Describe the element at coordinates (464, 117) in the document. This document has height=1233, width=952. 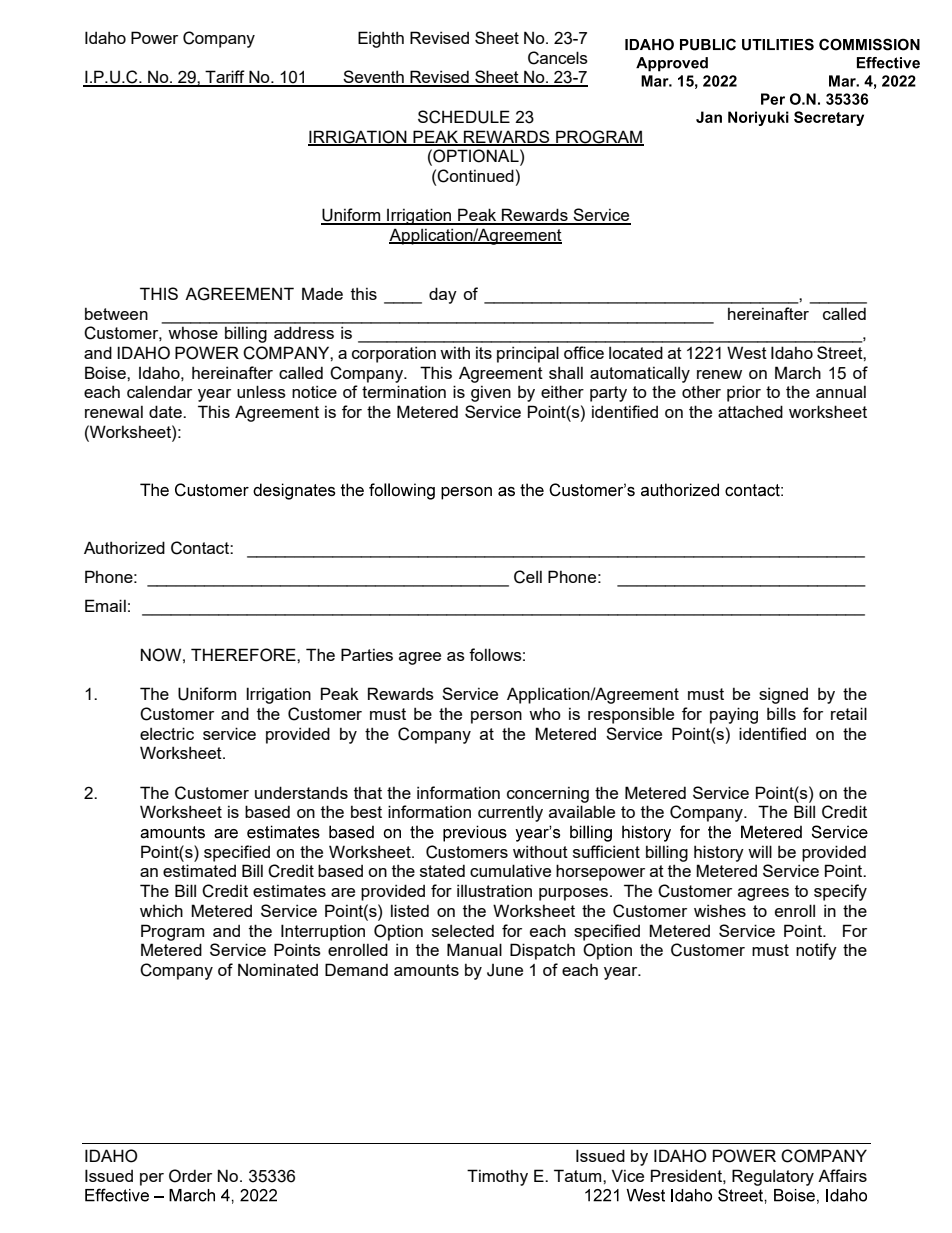
I see `SCHEDULE` at that location.
